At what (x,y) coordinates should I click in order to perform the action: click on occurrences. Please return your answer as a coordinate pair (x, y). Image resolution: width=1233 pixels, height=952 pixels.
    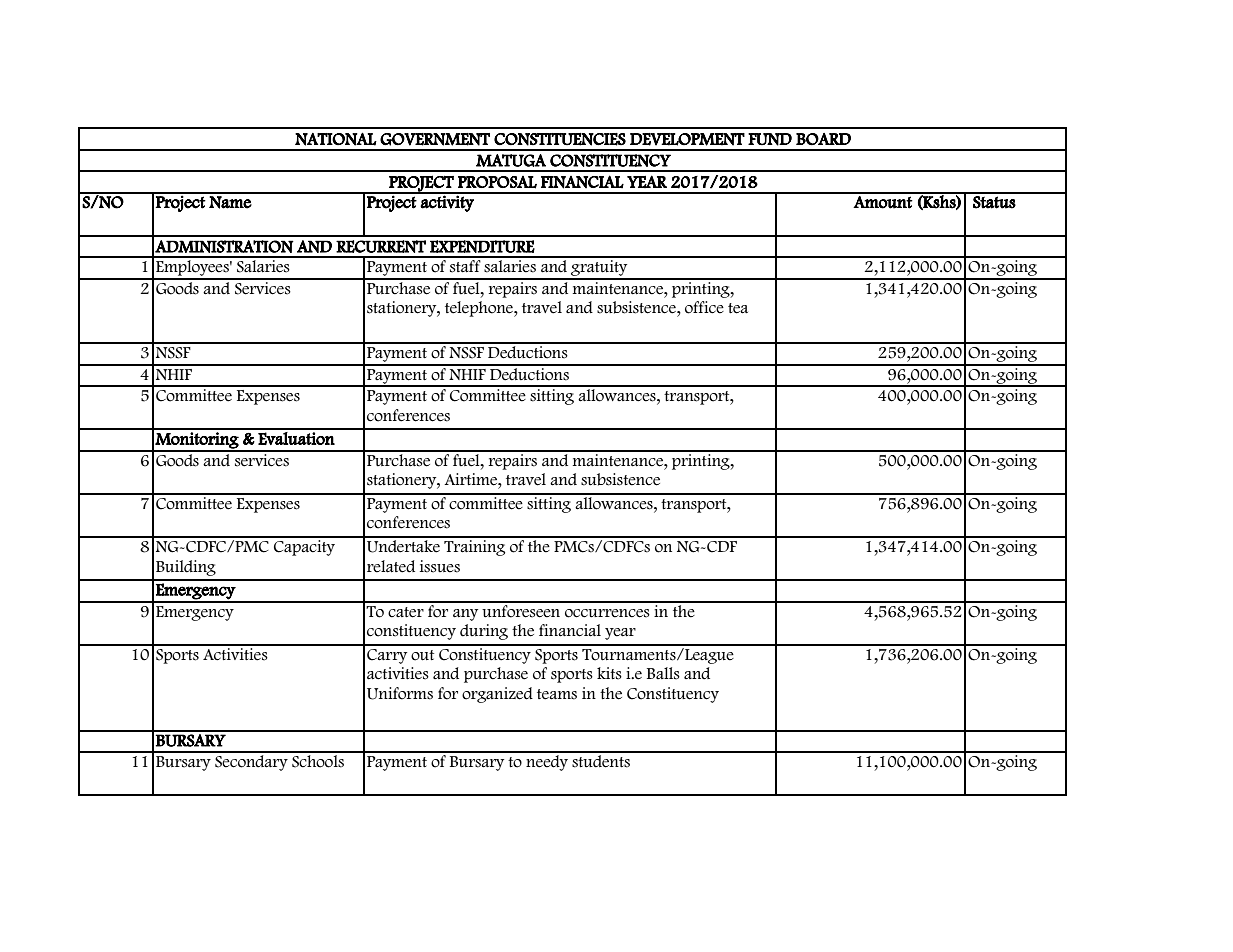
    Looking at the image, I should click on (607, 613).
